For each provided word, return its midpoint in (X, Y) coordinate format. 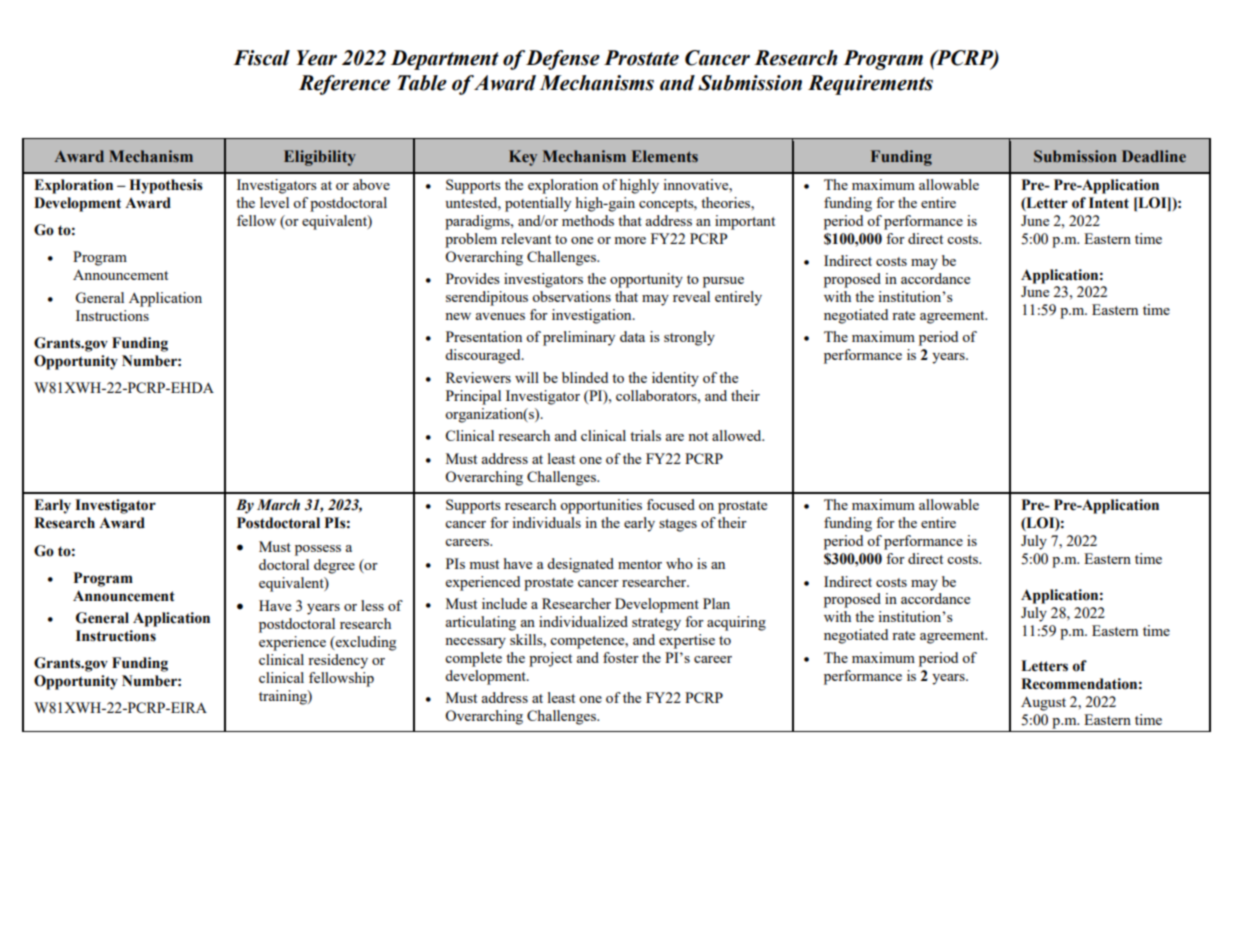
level (274, 202)
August (1043, 703)
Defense (563, 60)
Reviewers (478, 377)
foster (621, 657)
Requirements (870, 85)
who (679, 563)
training (284, 697)
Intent (1109, 203)
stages (678, 525)
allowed (738, 435)
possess (318, 550)
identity (675, 379)
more (630, 240)
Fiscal (261, 58)
